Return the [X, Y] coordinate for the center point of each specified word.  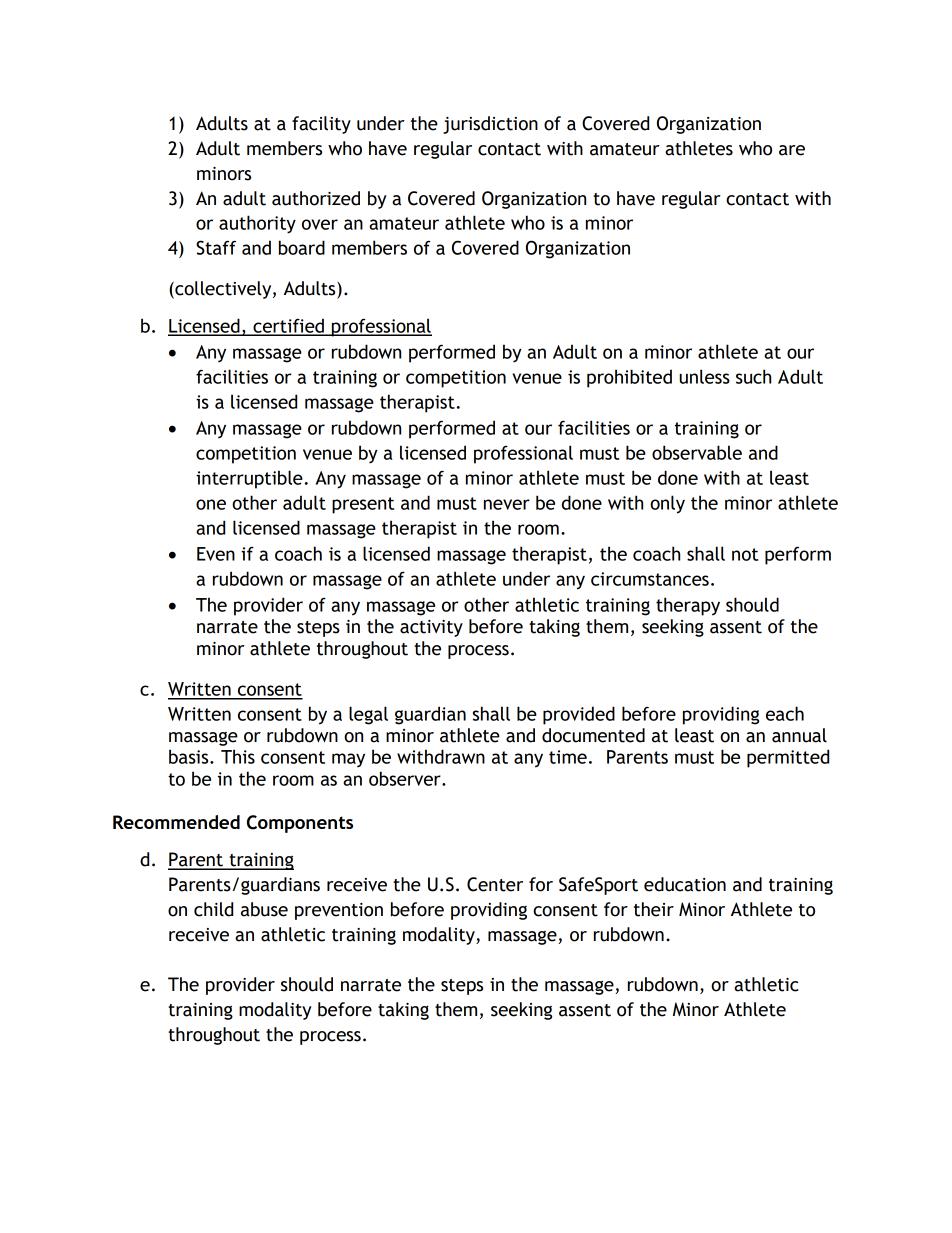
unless [704, 376]
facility [321, 125]
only [667, 504]
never [507, 504]
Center [495, 884]
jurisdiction [490, 125]
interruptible [249, 479]
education [685, 884]
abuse [264, 909]
